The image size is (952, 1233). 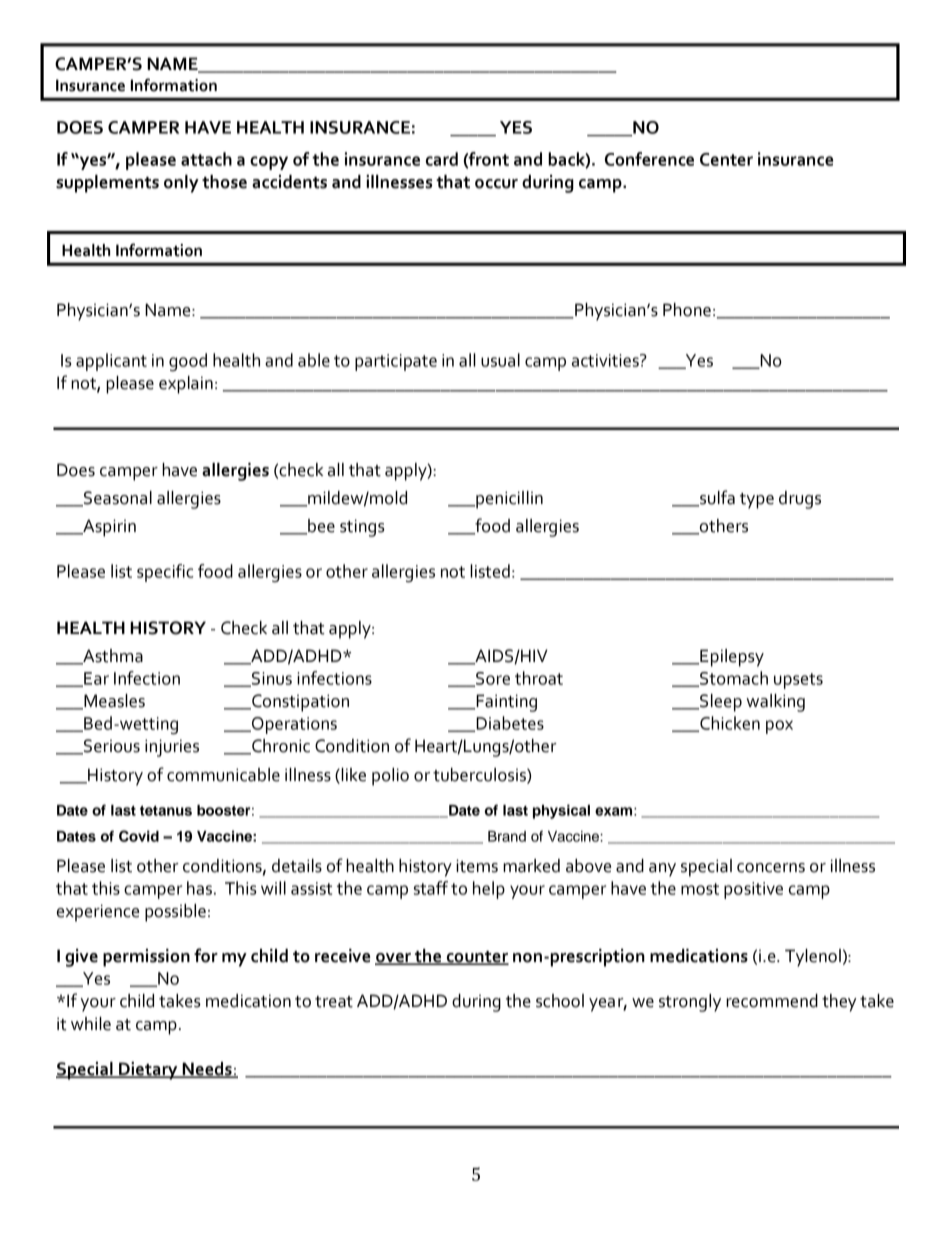 What do you see at coordinates (772, 1001) in the screenshot?
I see `recommend` at bounding box center [772, 1001].
